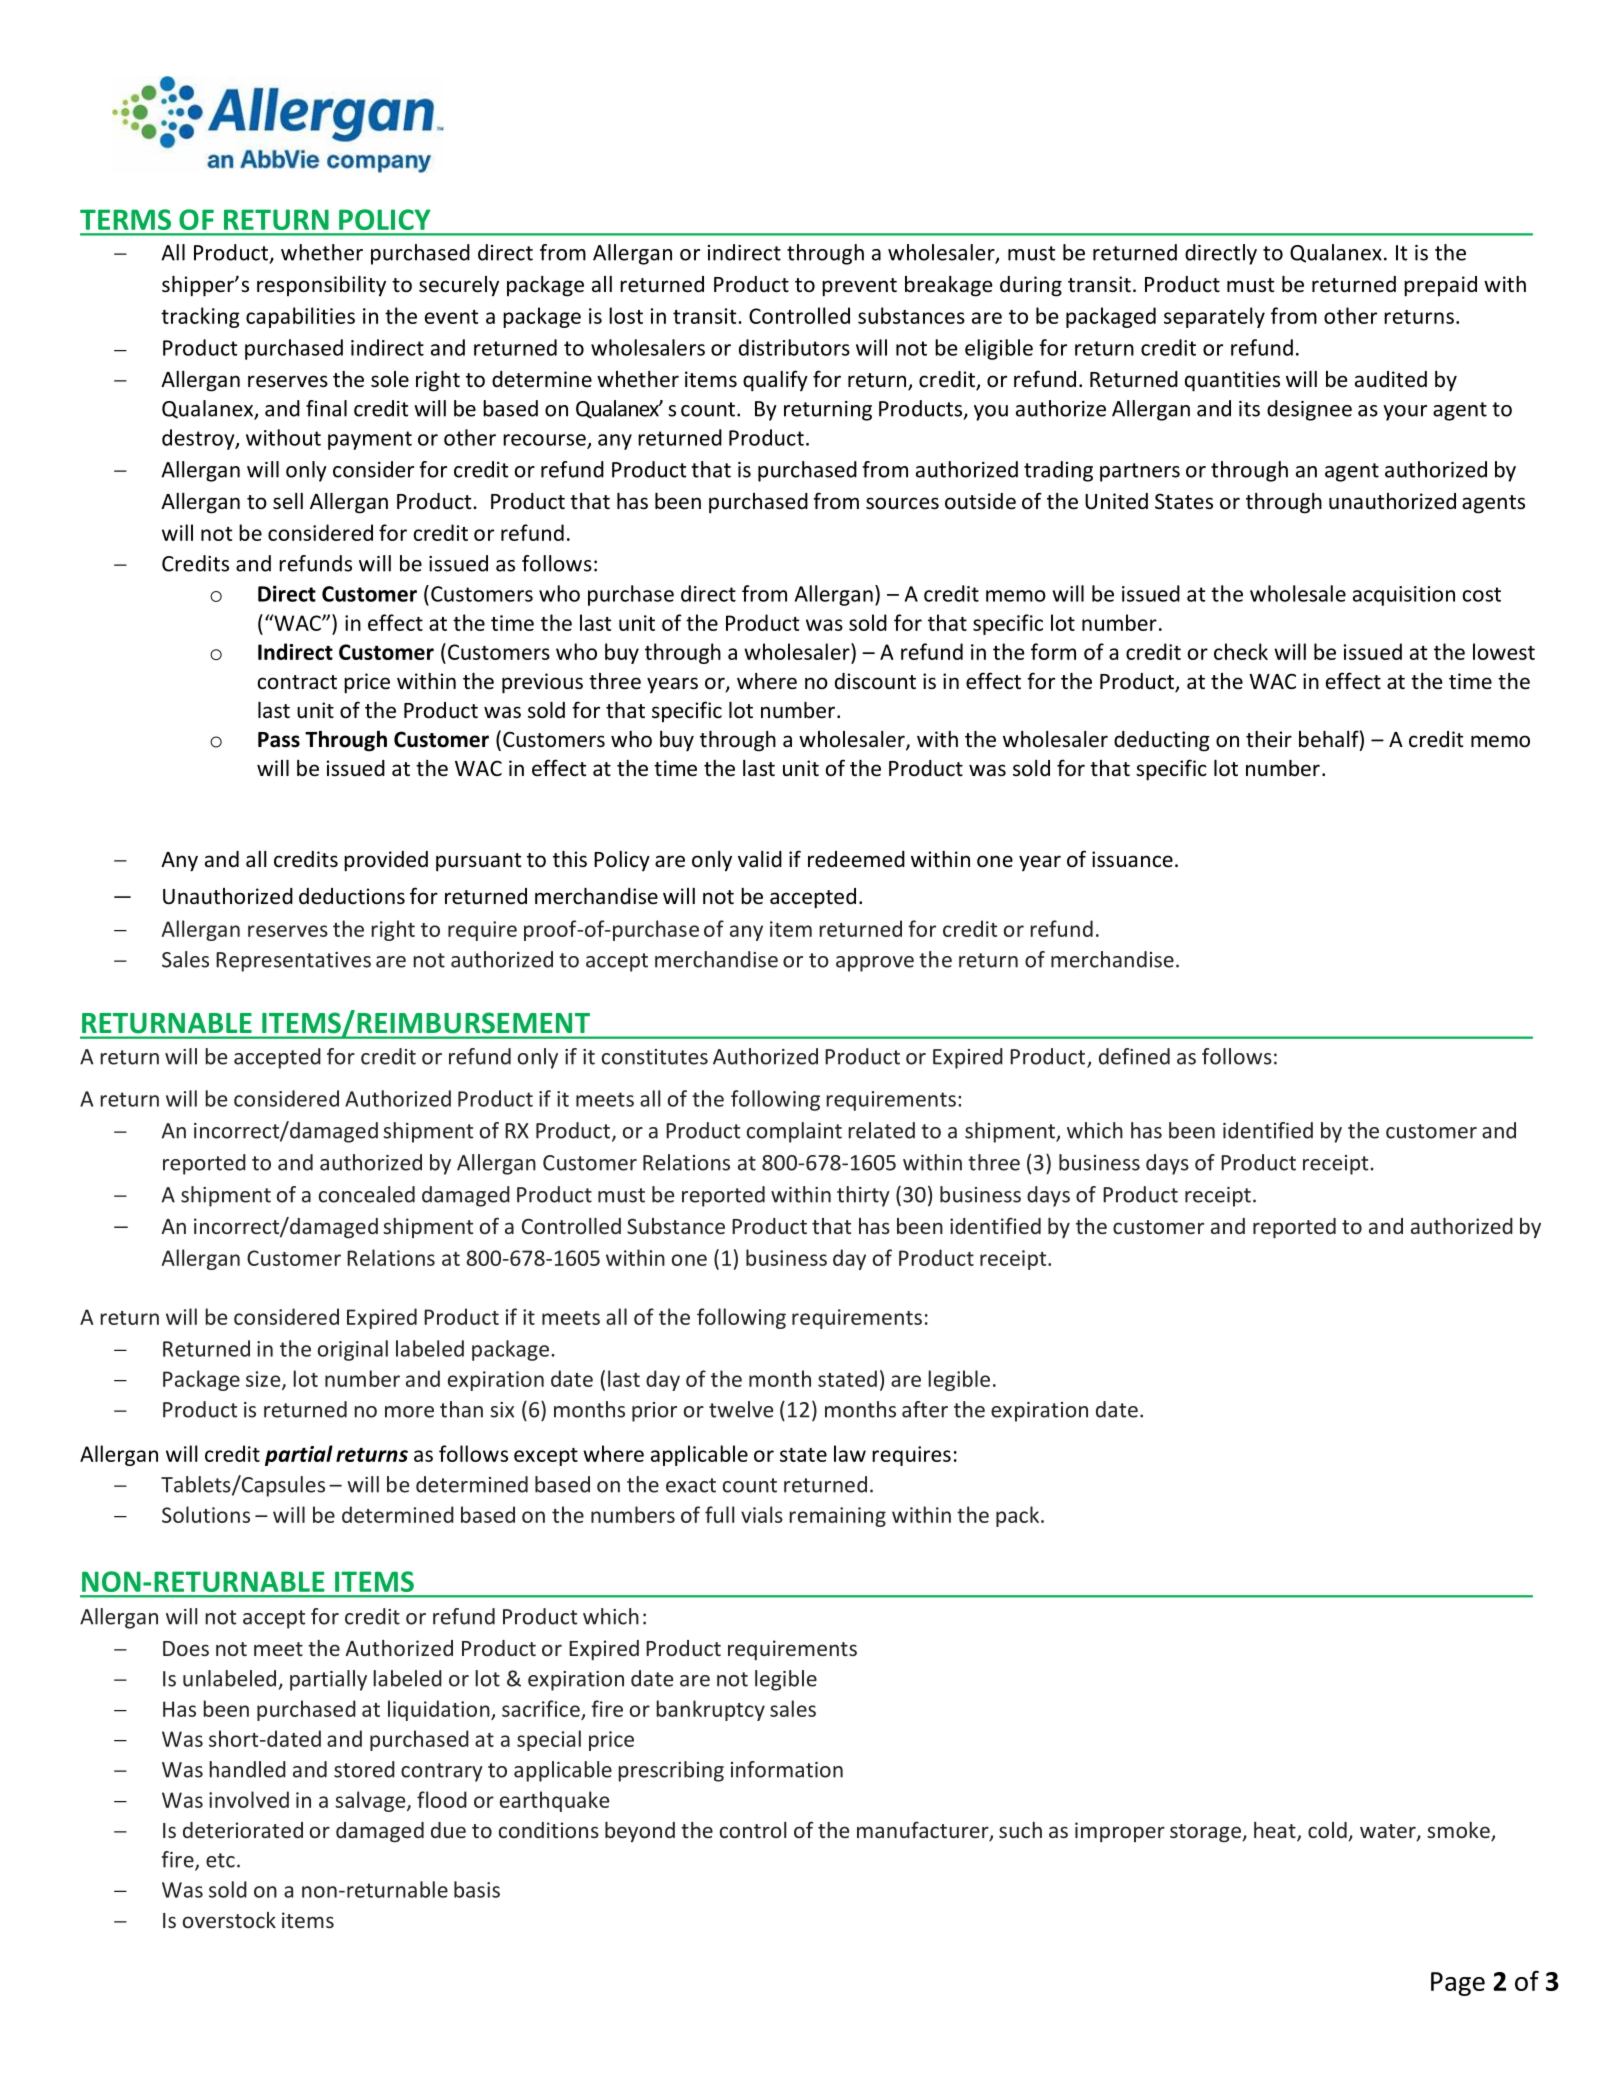 Image resolution: width=1620 pixels, height=2097 pixels. I want to click on capabilities, so click(300, 317).
